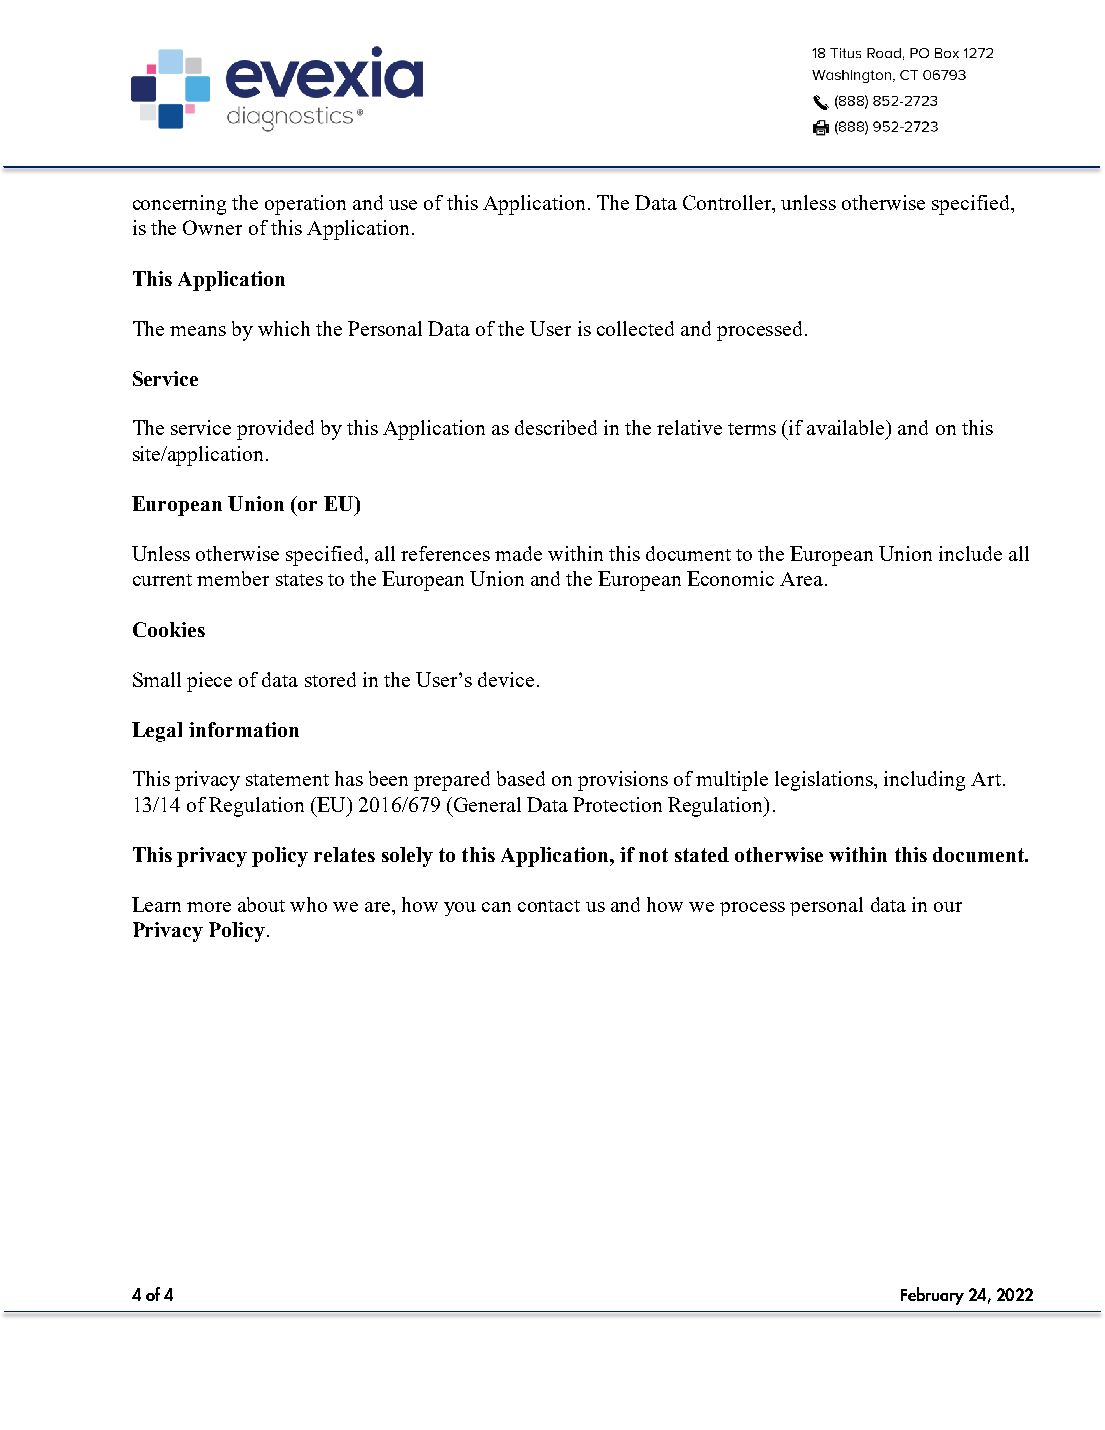 The image size is (1105, 1430). Describe the element at coordinates (924, 781) in the screenshot. I see `including` at that location.
